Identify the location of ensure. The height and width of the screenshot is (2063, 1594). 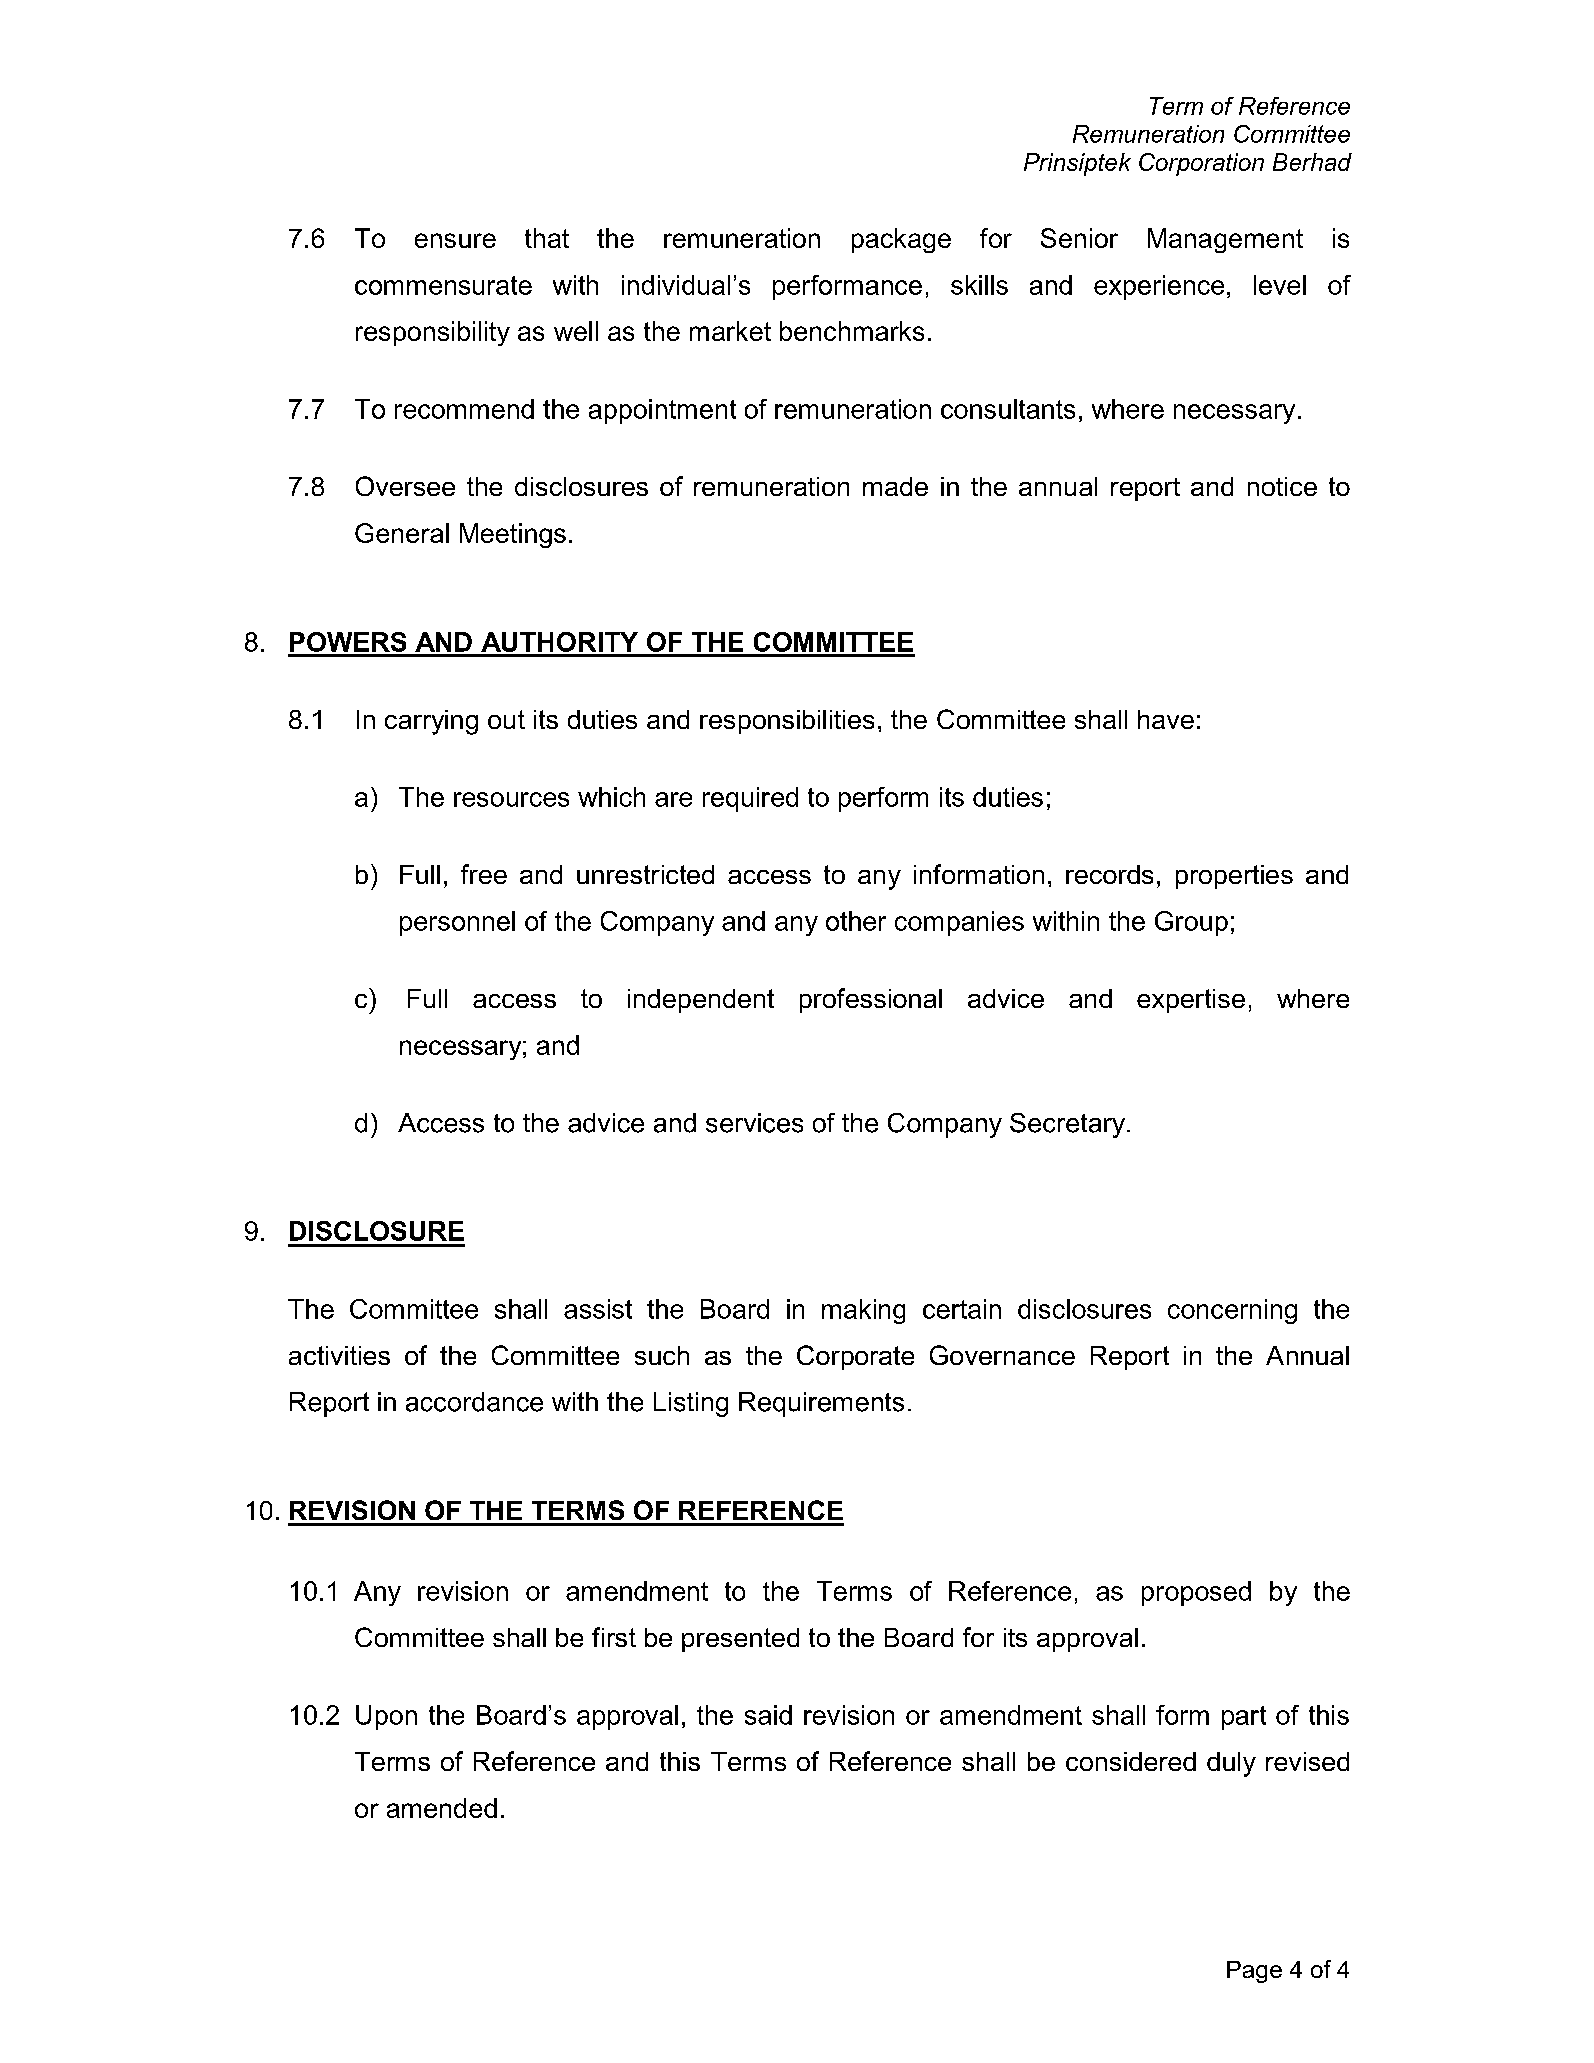
(455, 240).
